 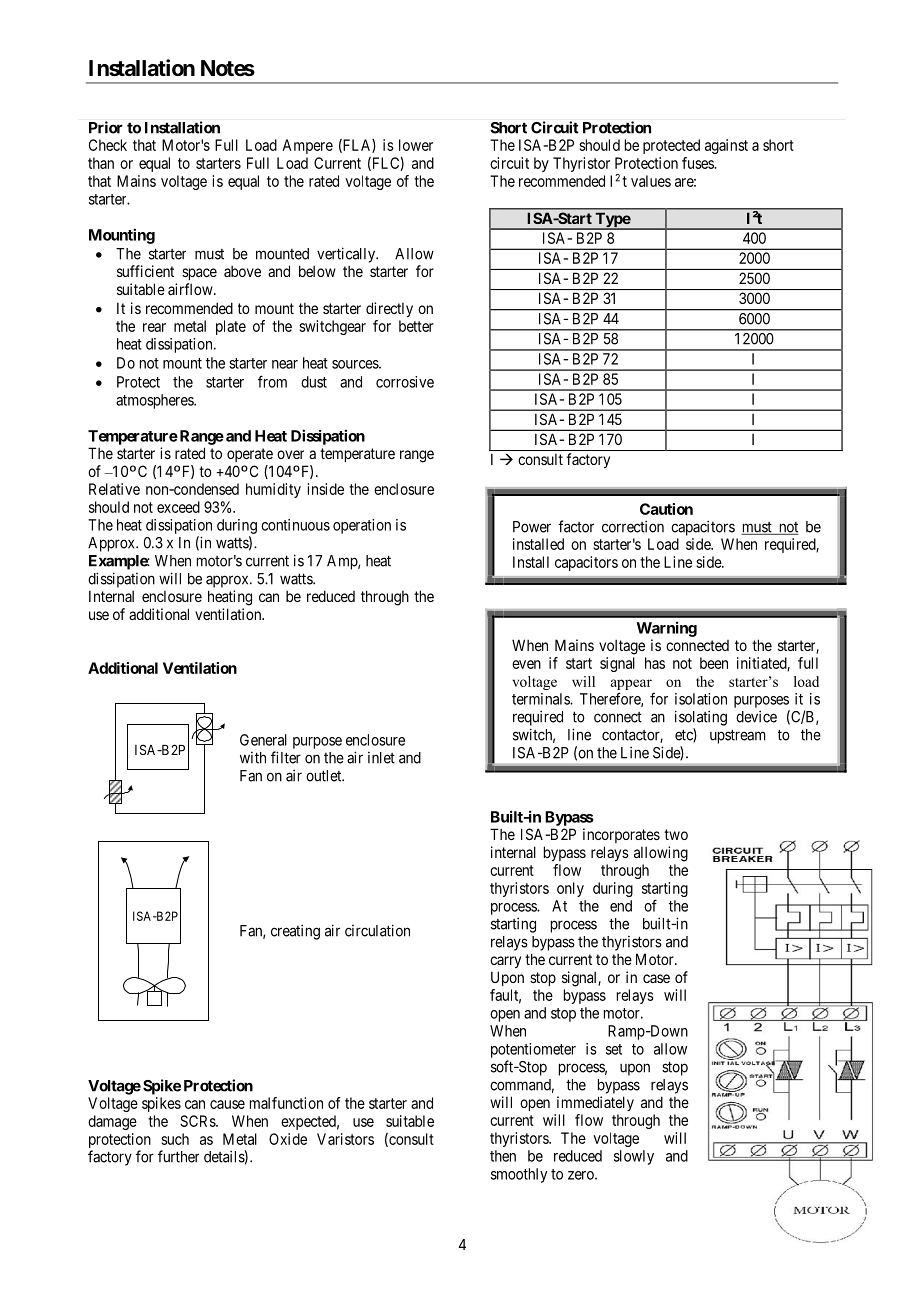 What do you see at coordinates (155, 401) in the screenshot?
I see `atmospheres` at bounding box center [155, 401].
